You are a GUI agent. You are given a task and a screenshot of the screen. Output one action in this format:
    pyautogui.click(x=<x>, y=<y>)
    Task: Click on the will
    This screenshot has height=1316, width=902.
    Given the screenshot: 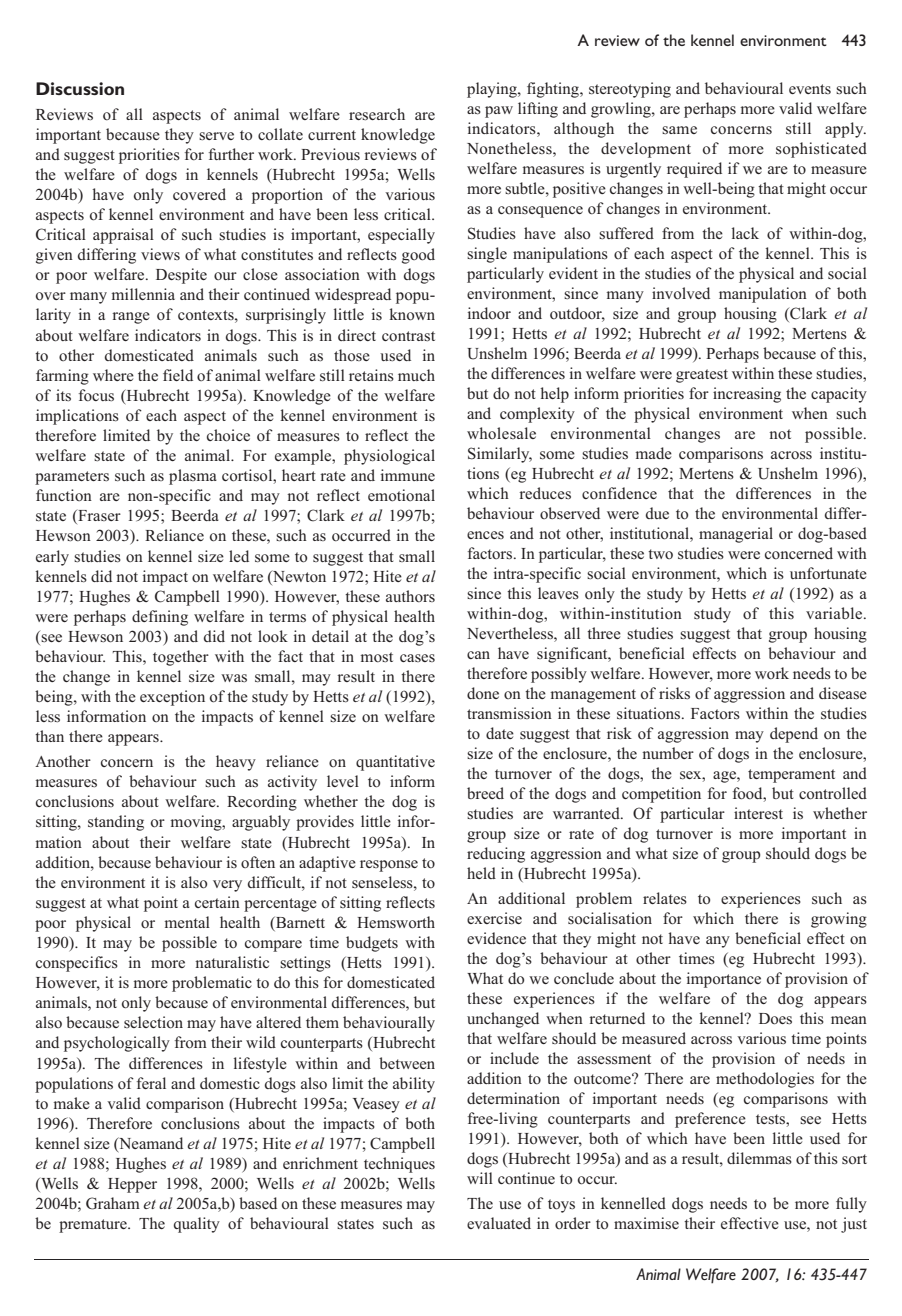 What is the action you would take?
    pyautogui.click(x=480, y=1178)
